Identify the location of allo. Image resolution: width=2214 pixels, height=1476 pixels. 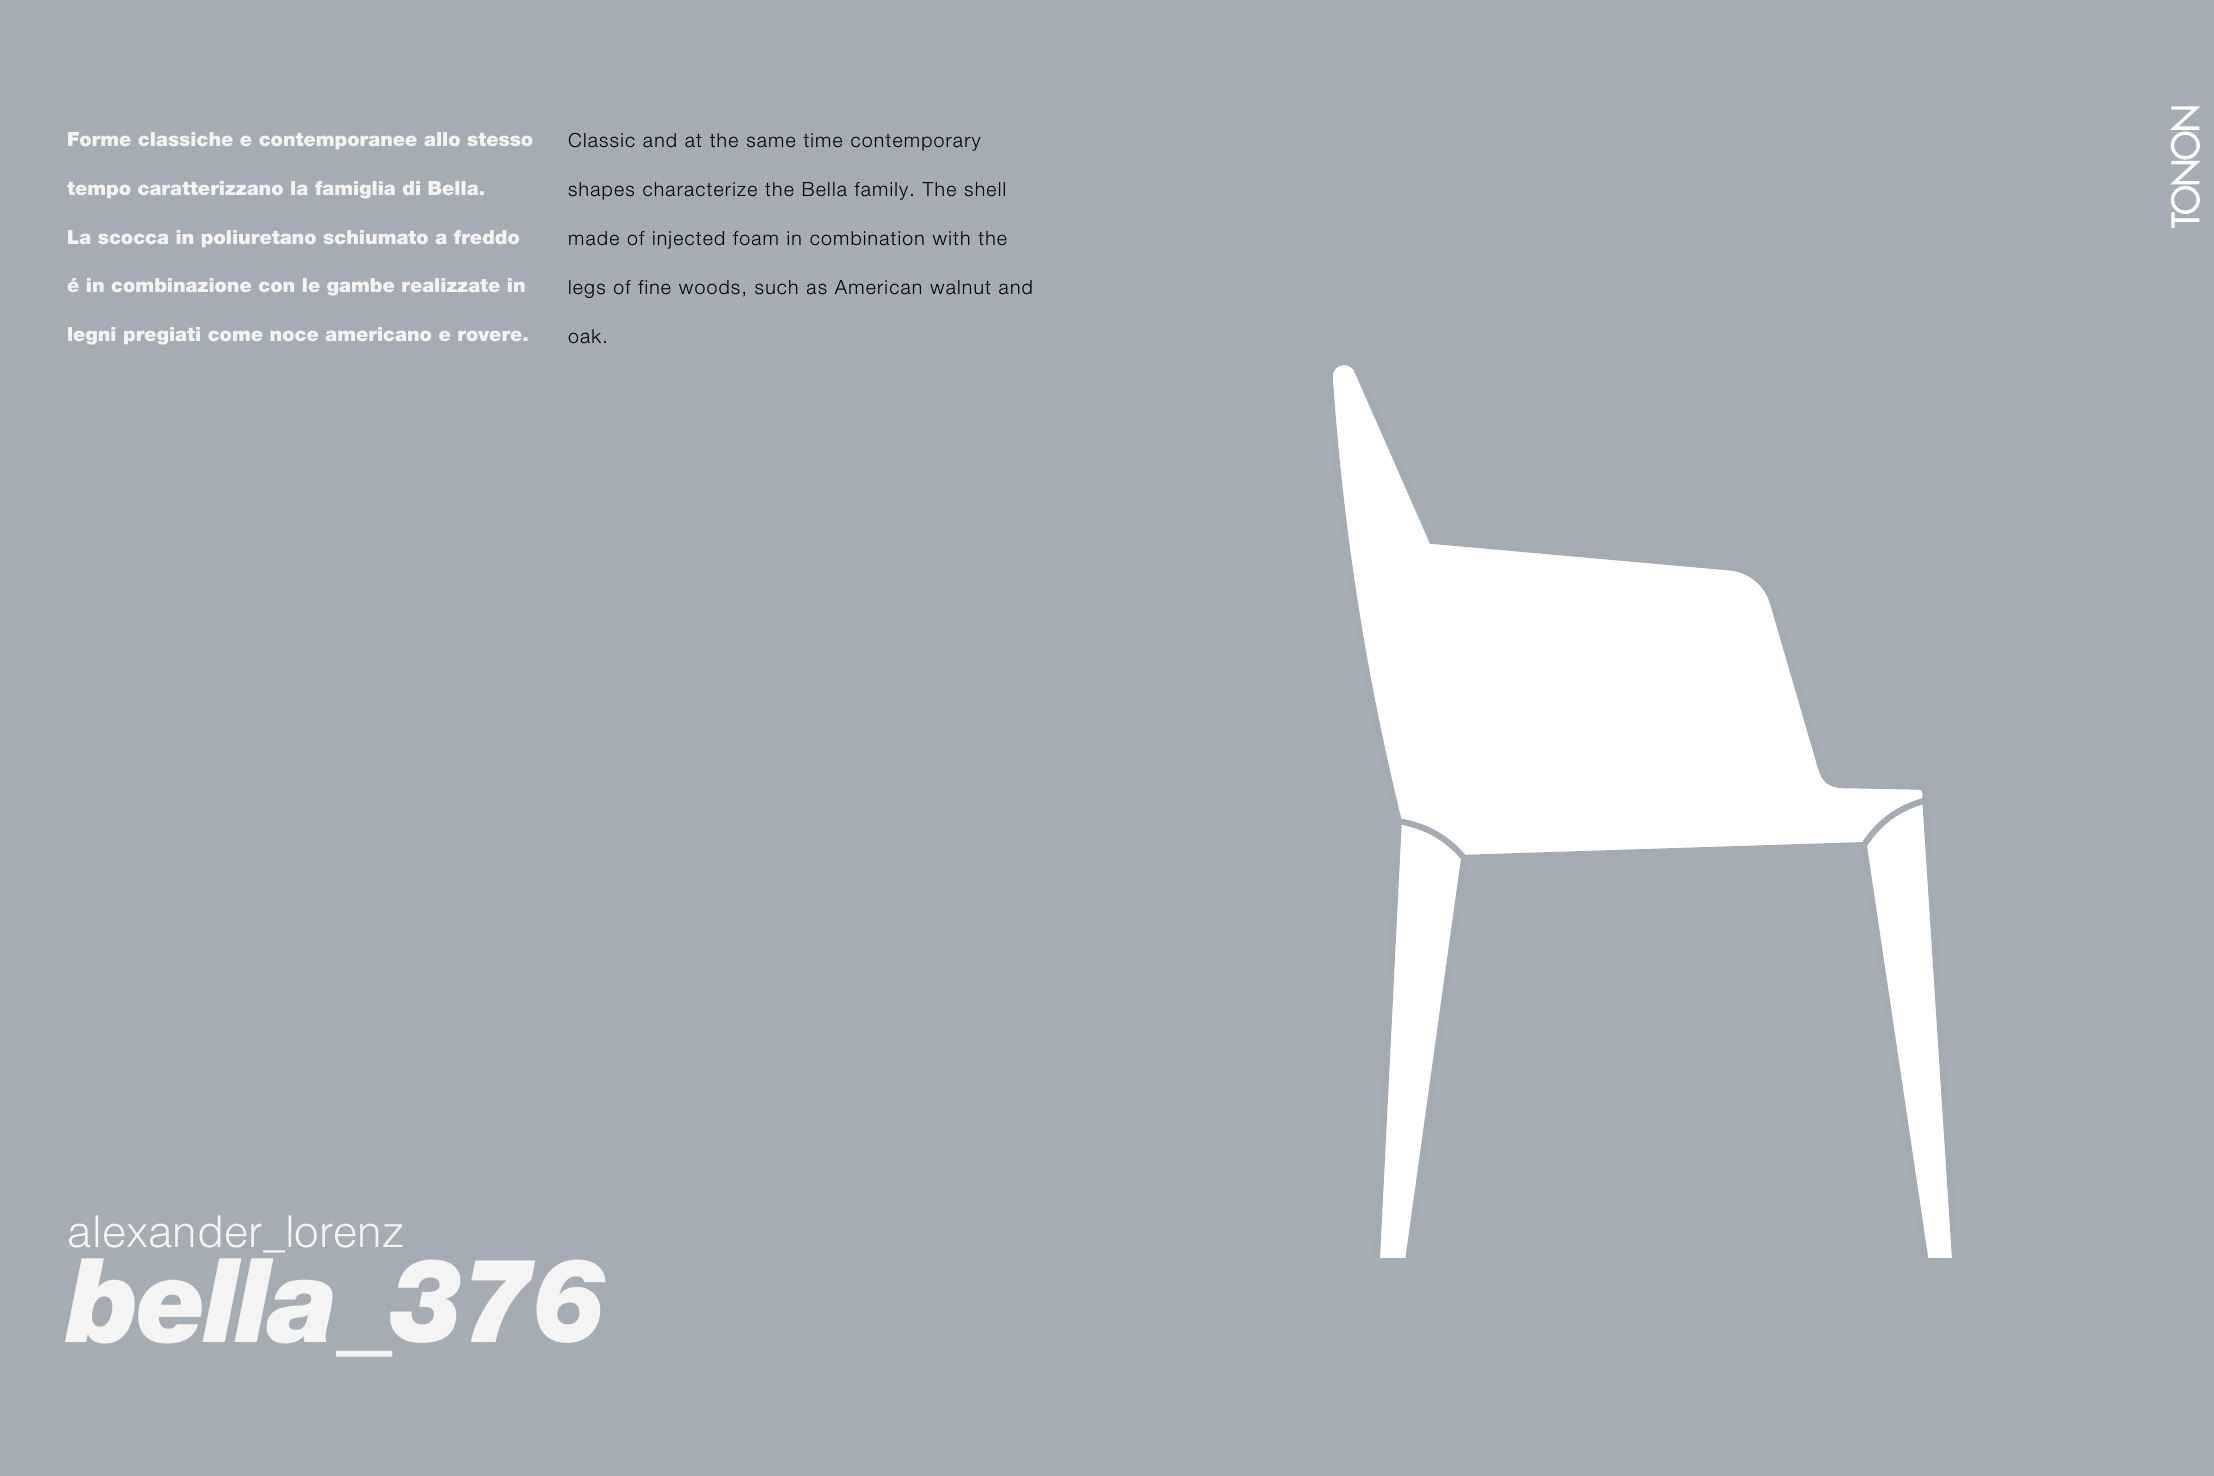
(442, 139).
